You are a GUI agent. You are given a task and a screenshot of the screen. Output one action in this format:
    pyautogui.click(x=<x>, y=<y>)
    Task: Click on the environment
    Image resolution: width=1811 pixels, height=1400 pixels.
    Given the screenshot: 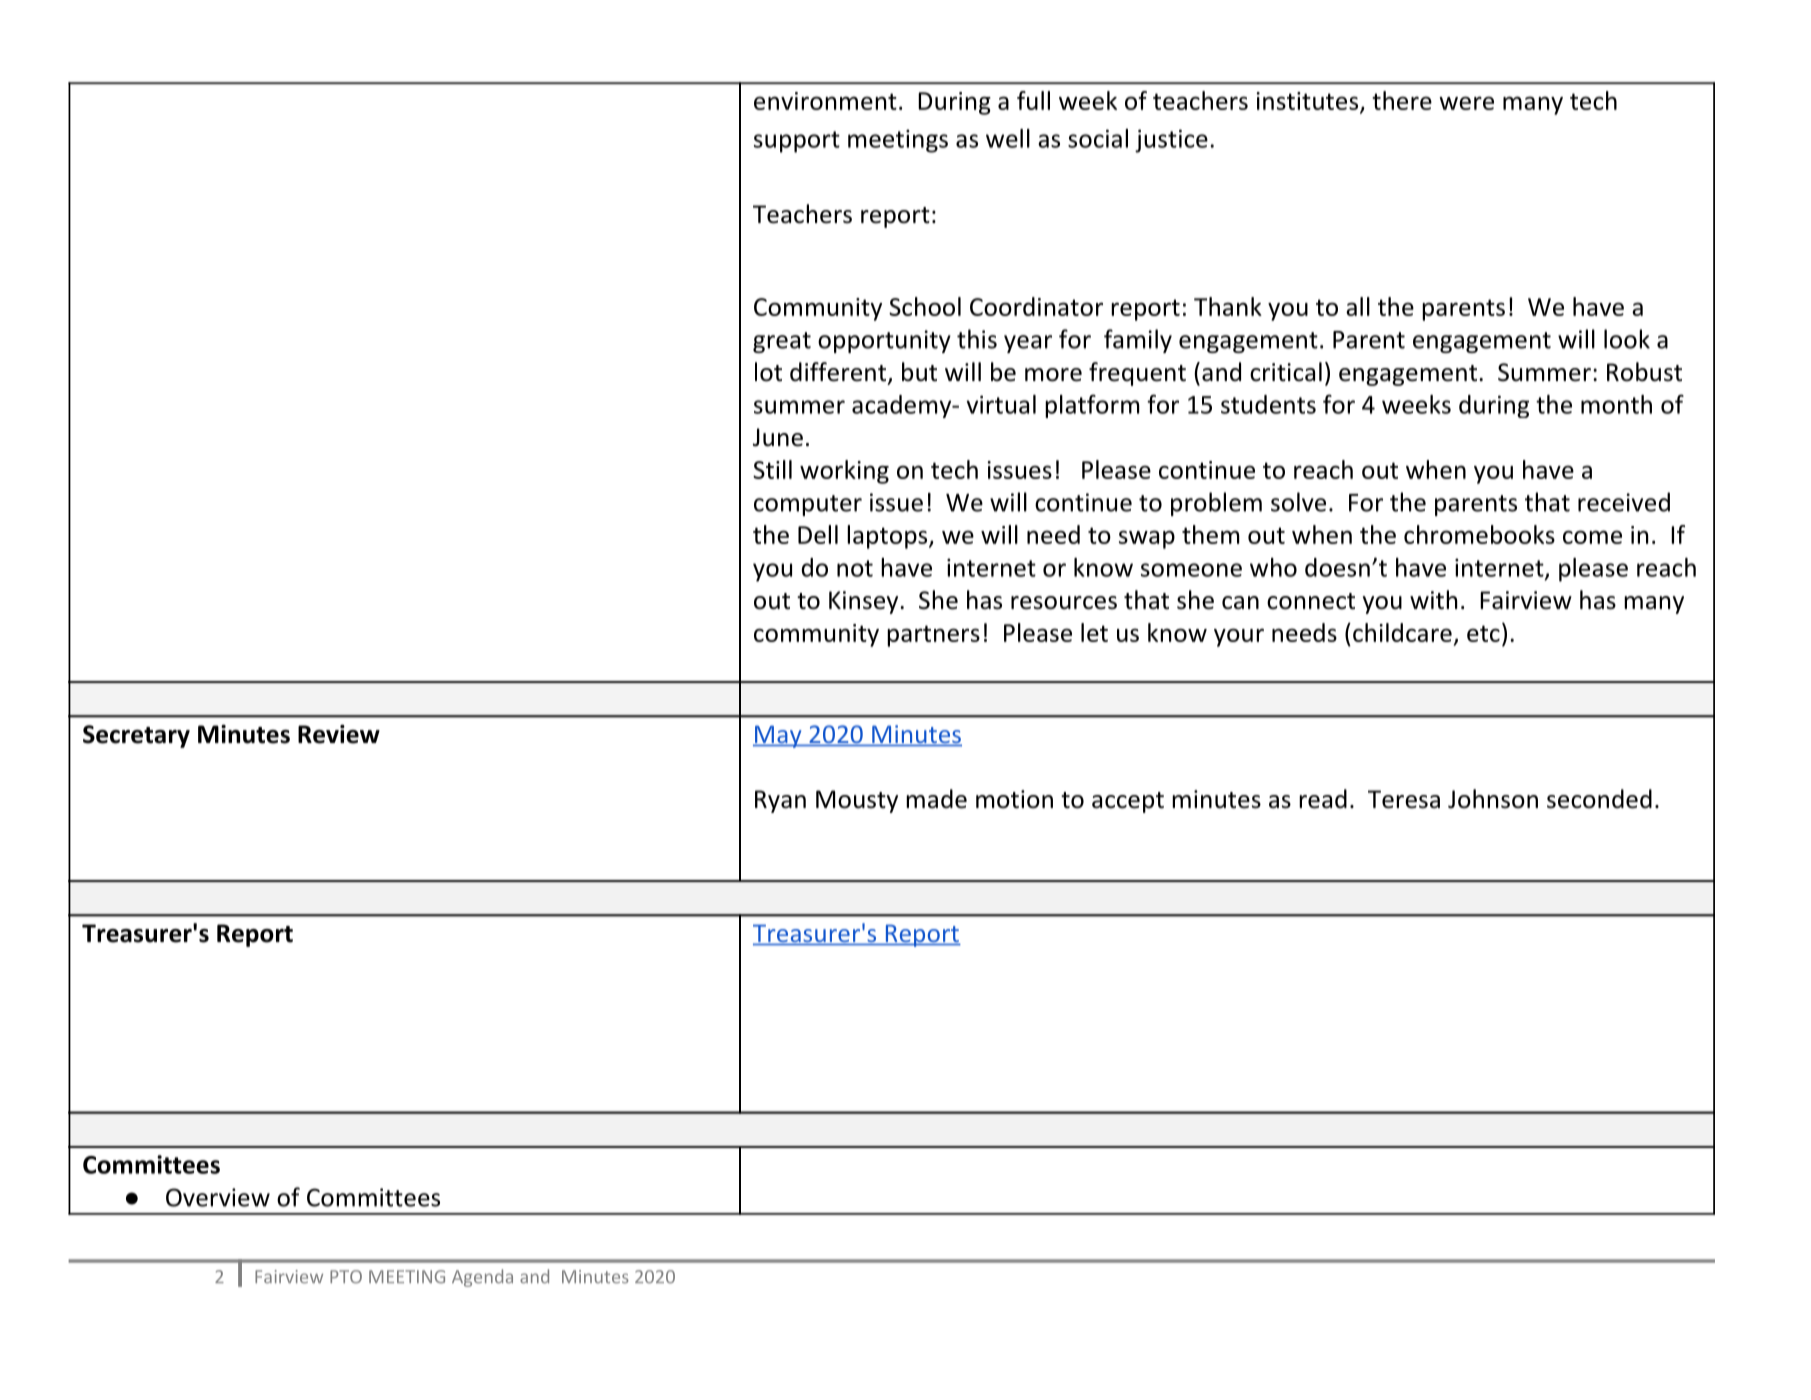 What is the action you would take?
    pyautogui.click(x=825, y=101)
